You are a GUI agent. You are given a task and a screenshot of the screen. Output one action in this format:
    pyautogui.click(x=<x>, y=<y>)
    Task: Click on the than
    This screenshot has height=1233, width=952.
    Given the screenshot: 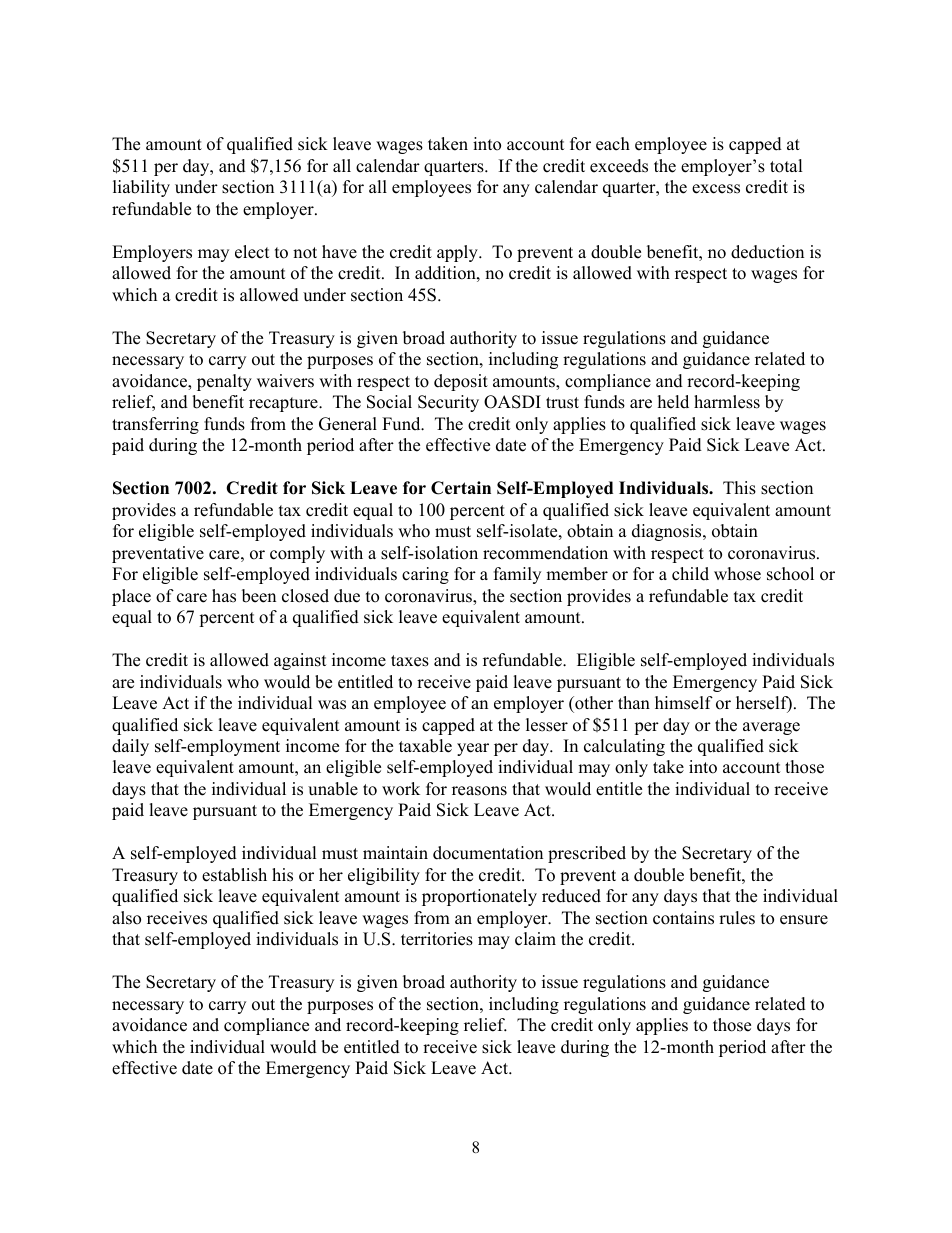 What is the action you would take?
    pyautogui.click(x=634, y=702)
